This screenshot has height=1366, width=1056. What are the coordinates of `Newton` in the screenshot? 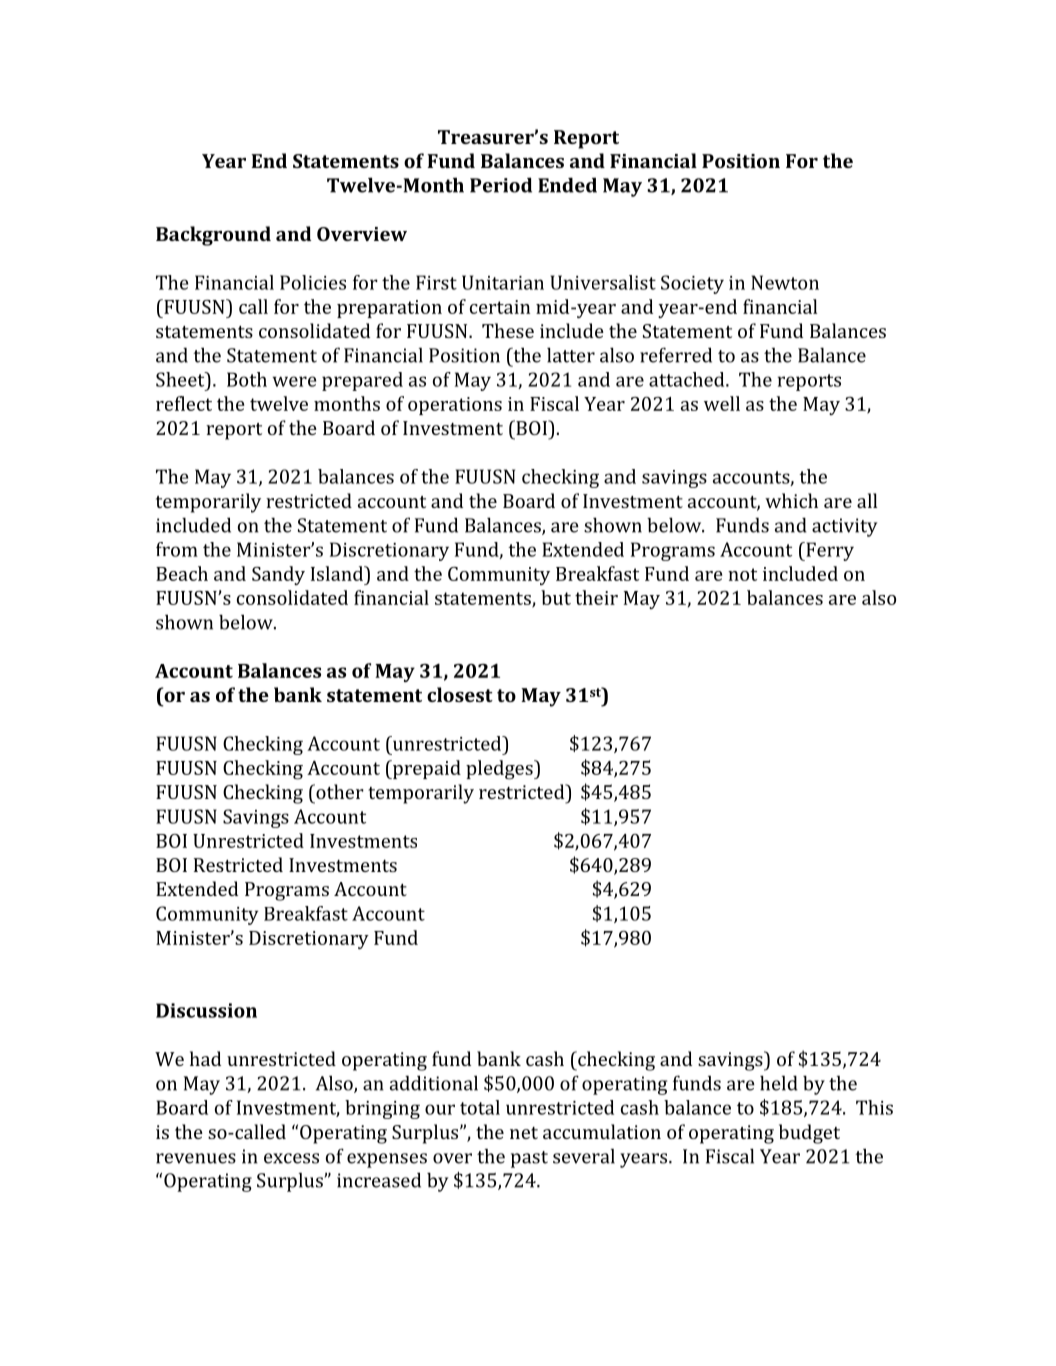 It's located at (785, 282).
